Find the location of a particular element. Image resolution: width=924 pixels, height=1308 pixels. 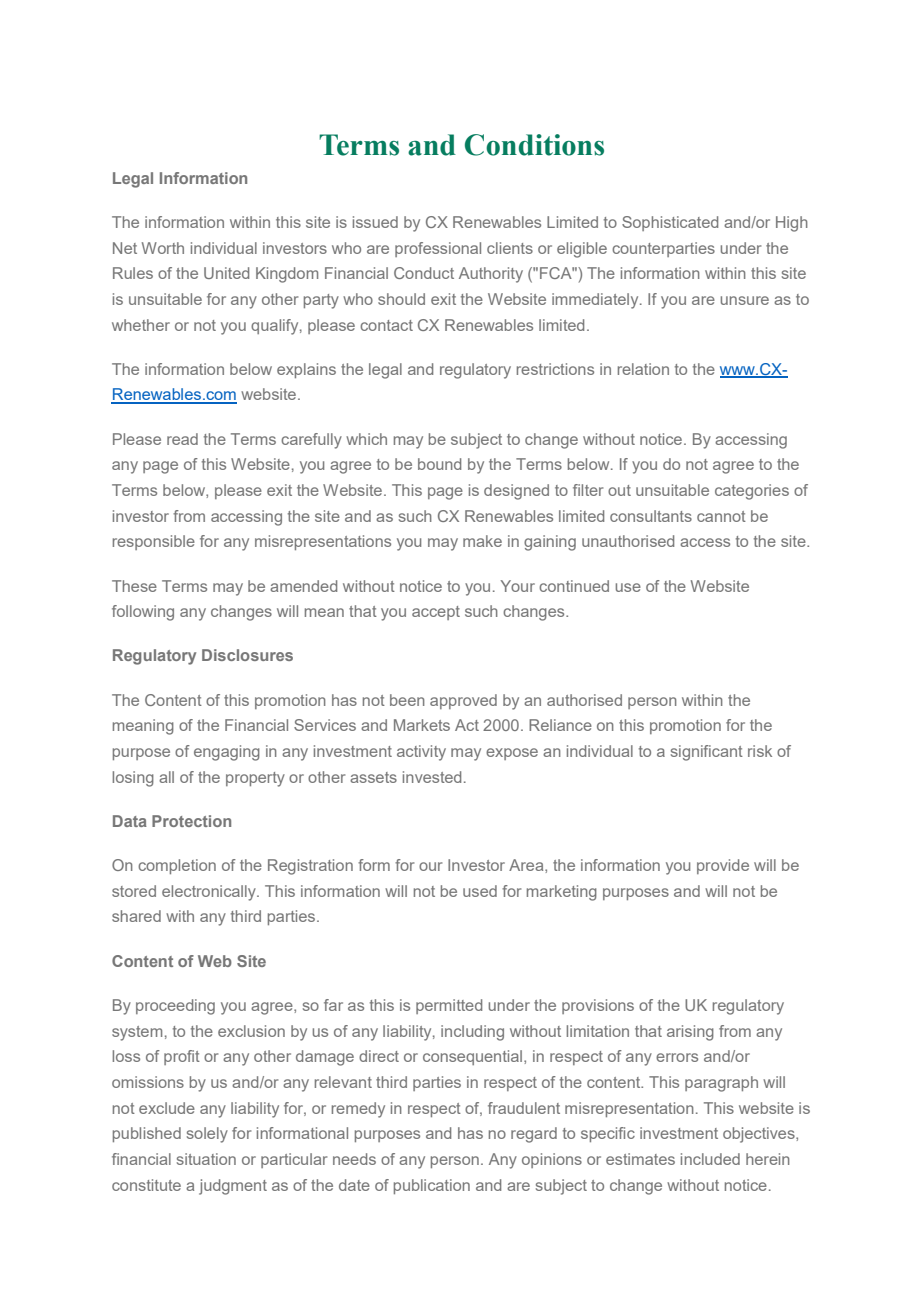

publication is located at coordinates (432, 1186).
